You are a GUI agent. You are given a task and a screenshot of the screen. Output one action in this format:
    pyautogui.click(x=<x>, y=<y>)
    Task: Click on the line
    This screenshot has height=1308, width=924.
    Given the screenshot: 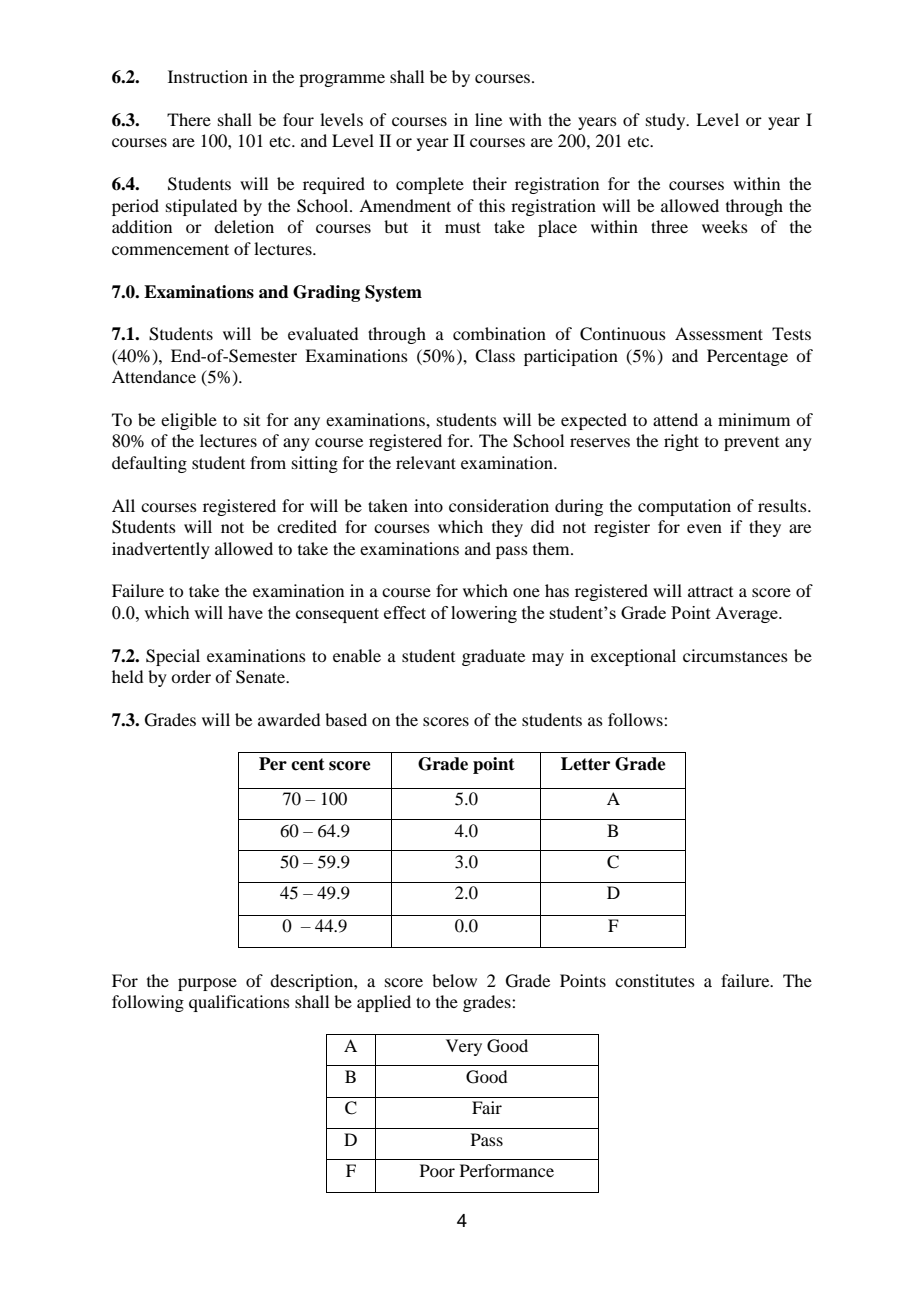 What is the action you would take?
    pyautogui.click(x=488, y=119)
